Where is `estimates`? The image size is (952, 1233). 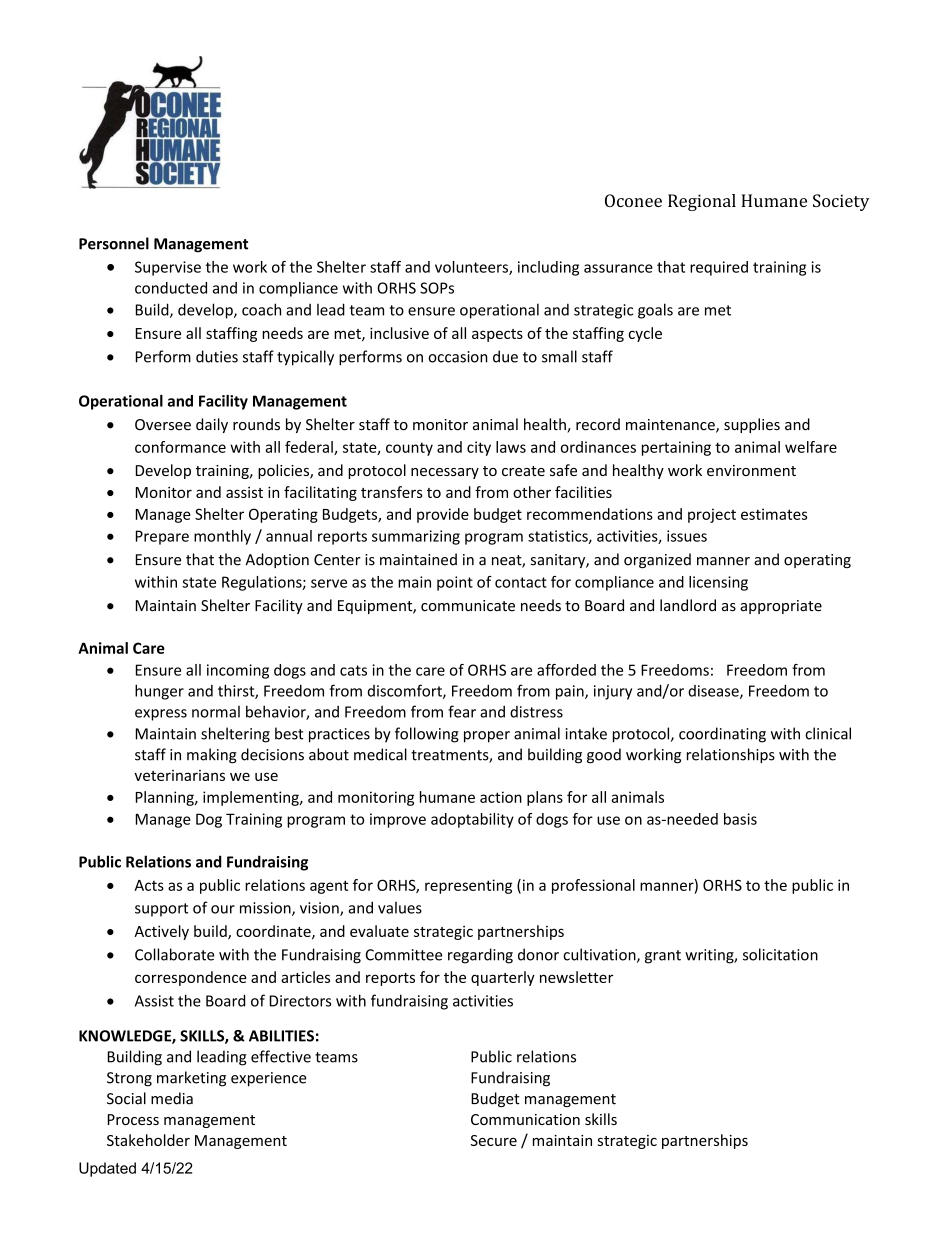 estimates is located at coordinates (774, 514).
